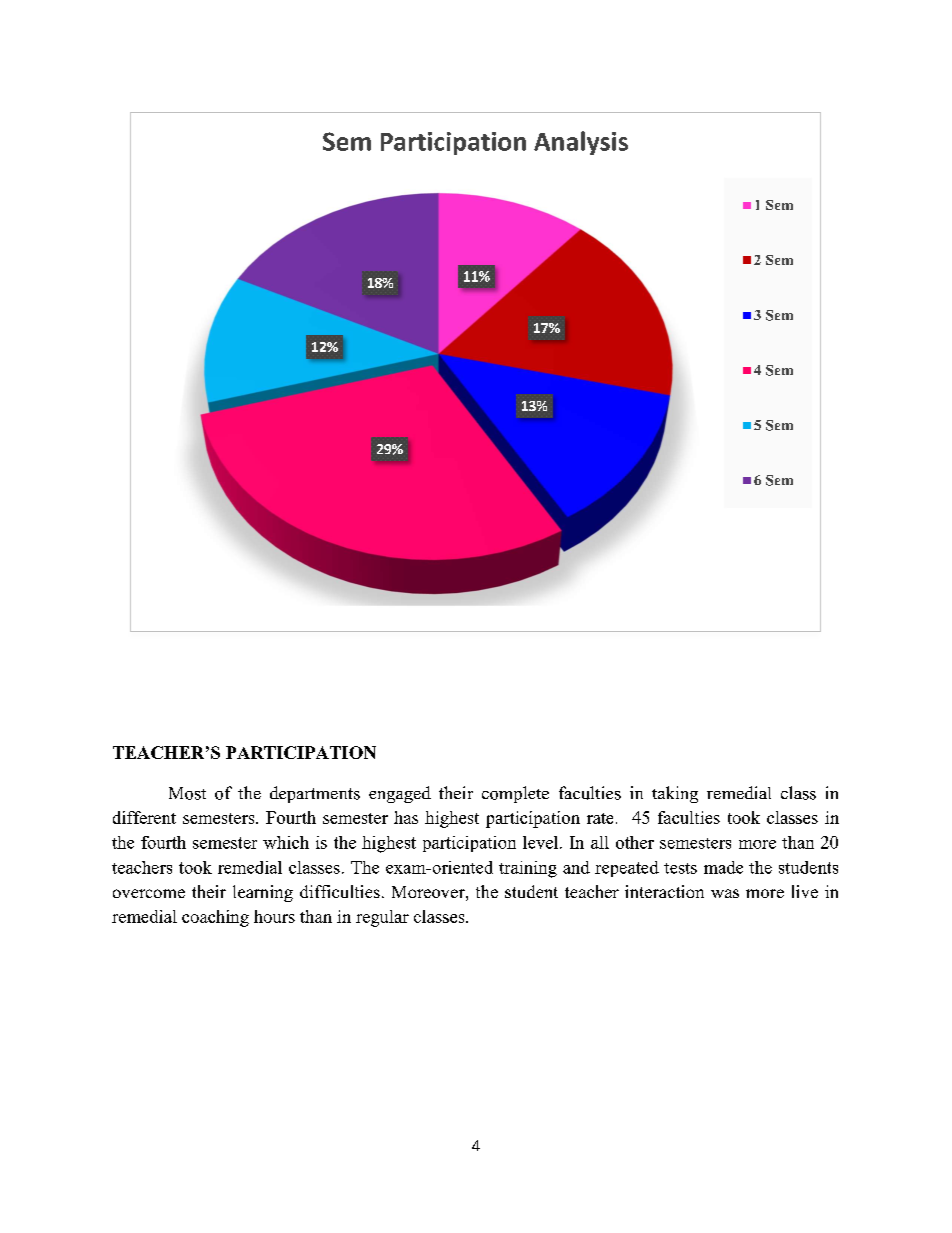 The height and width of the screenshot is (1233, 952). What do you see at coordinates (515, 794) in the screenshot?
I see `complete` at bounding box center [515, 794].
